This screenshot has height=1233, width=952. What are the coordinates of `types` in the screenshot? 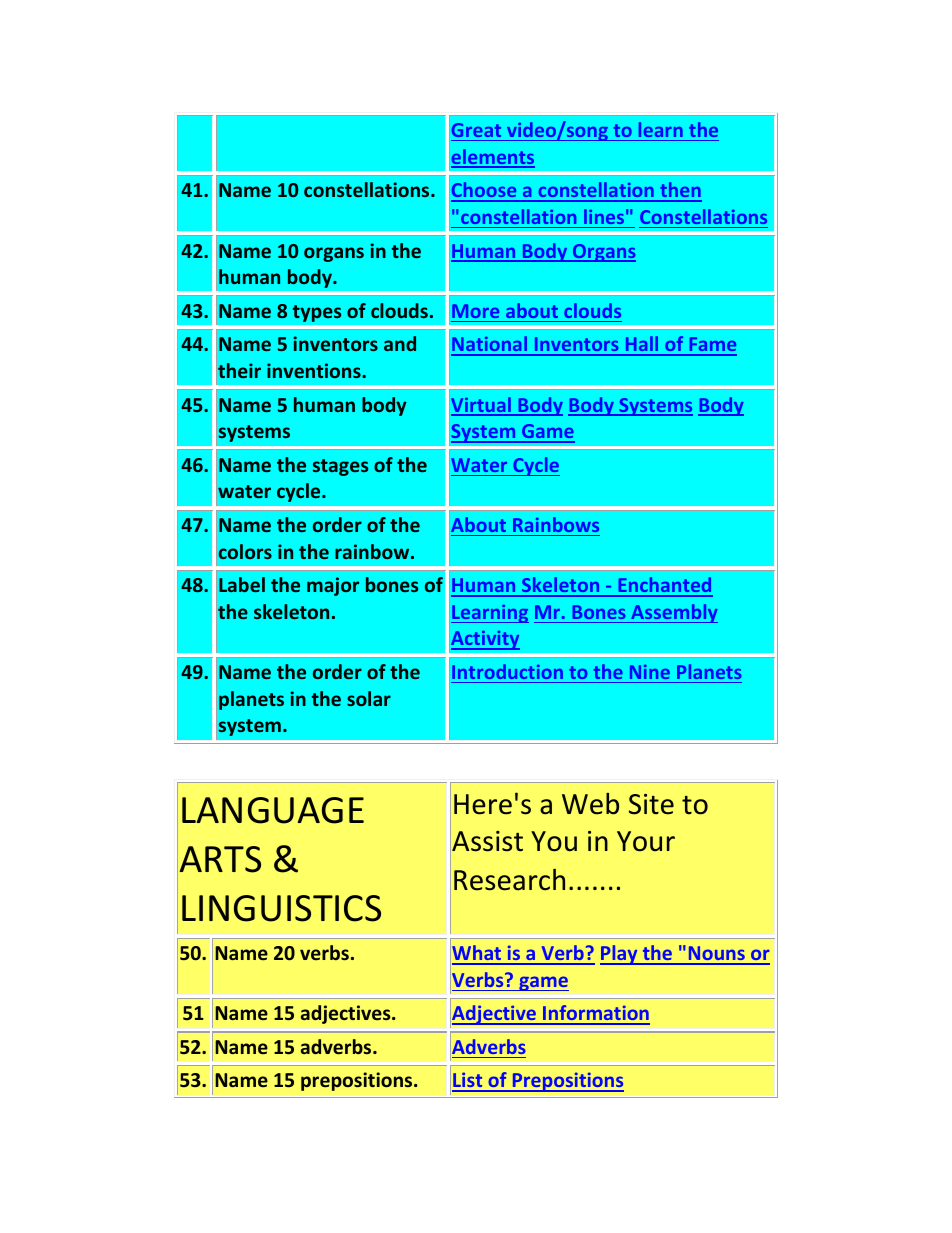 It's located at (317, 313).
